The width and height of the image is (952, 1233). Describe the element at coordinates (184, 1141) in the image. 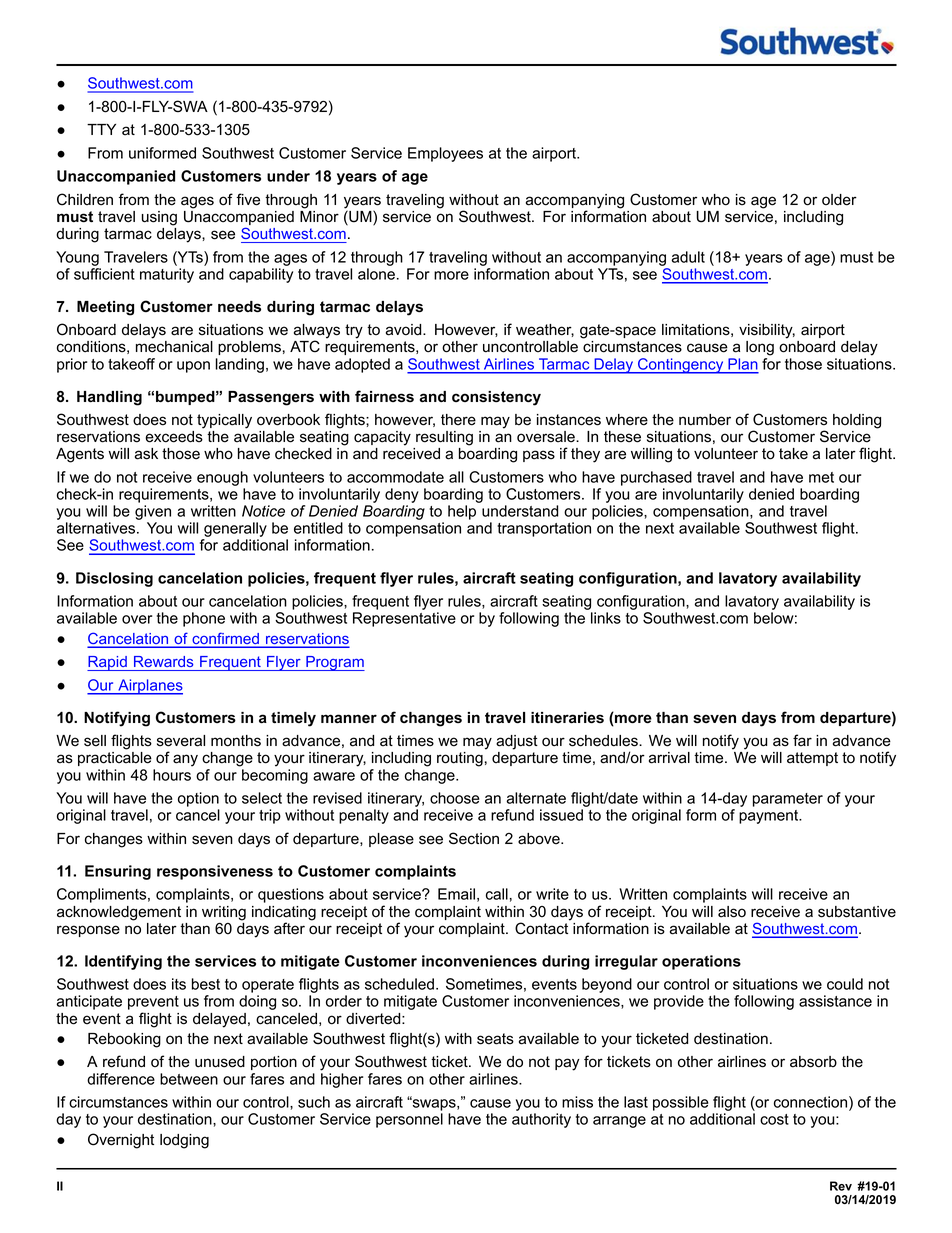

I see `lodging` at that location.
